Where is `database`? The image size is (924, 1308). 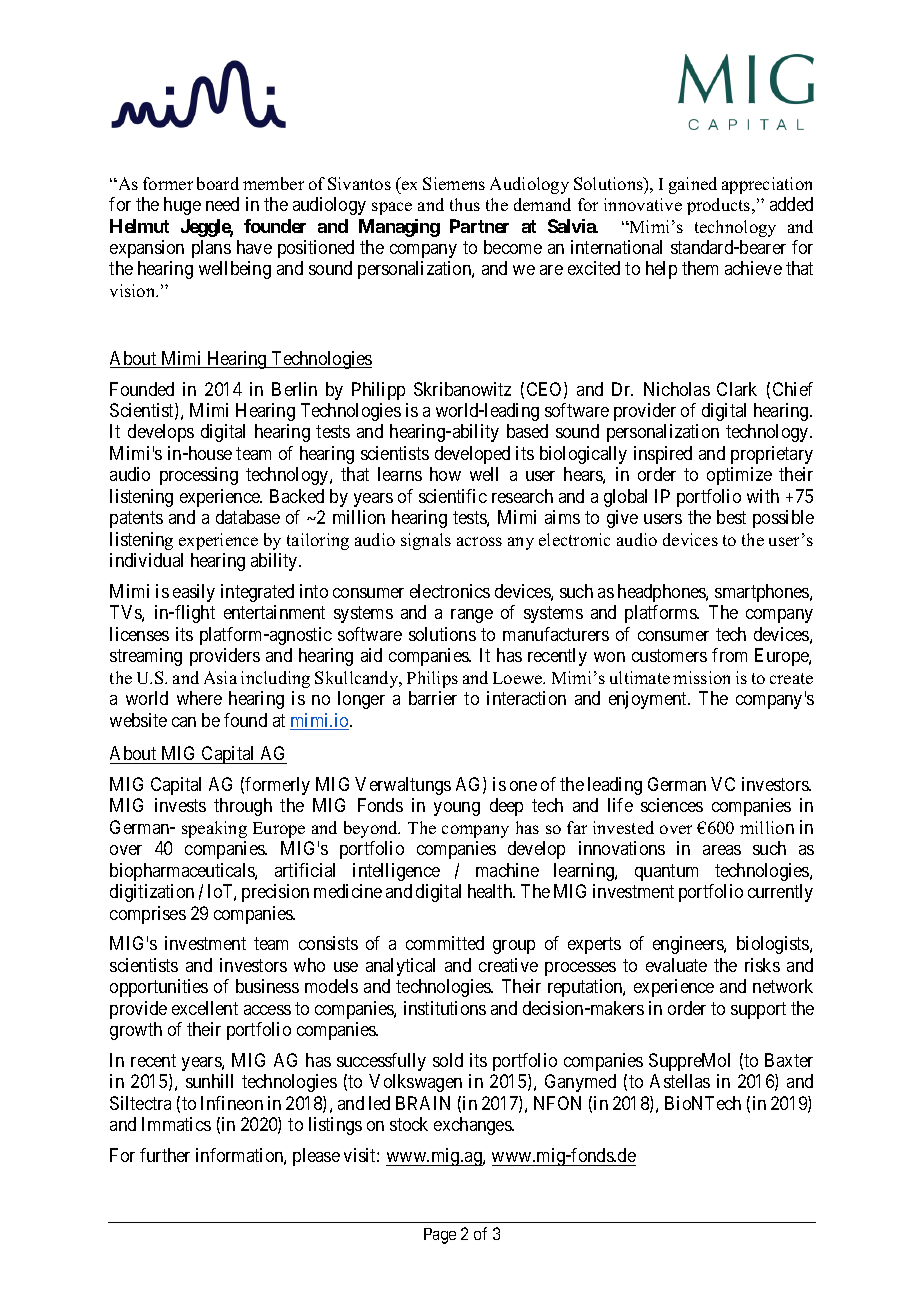
database is located at coordinates (248, 517).
